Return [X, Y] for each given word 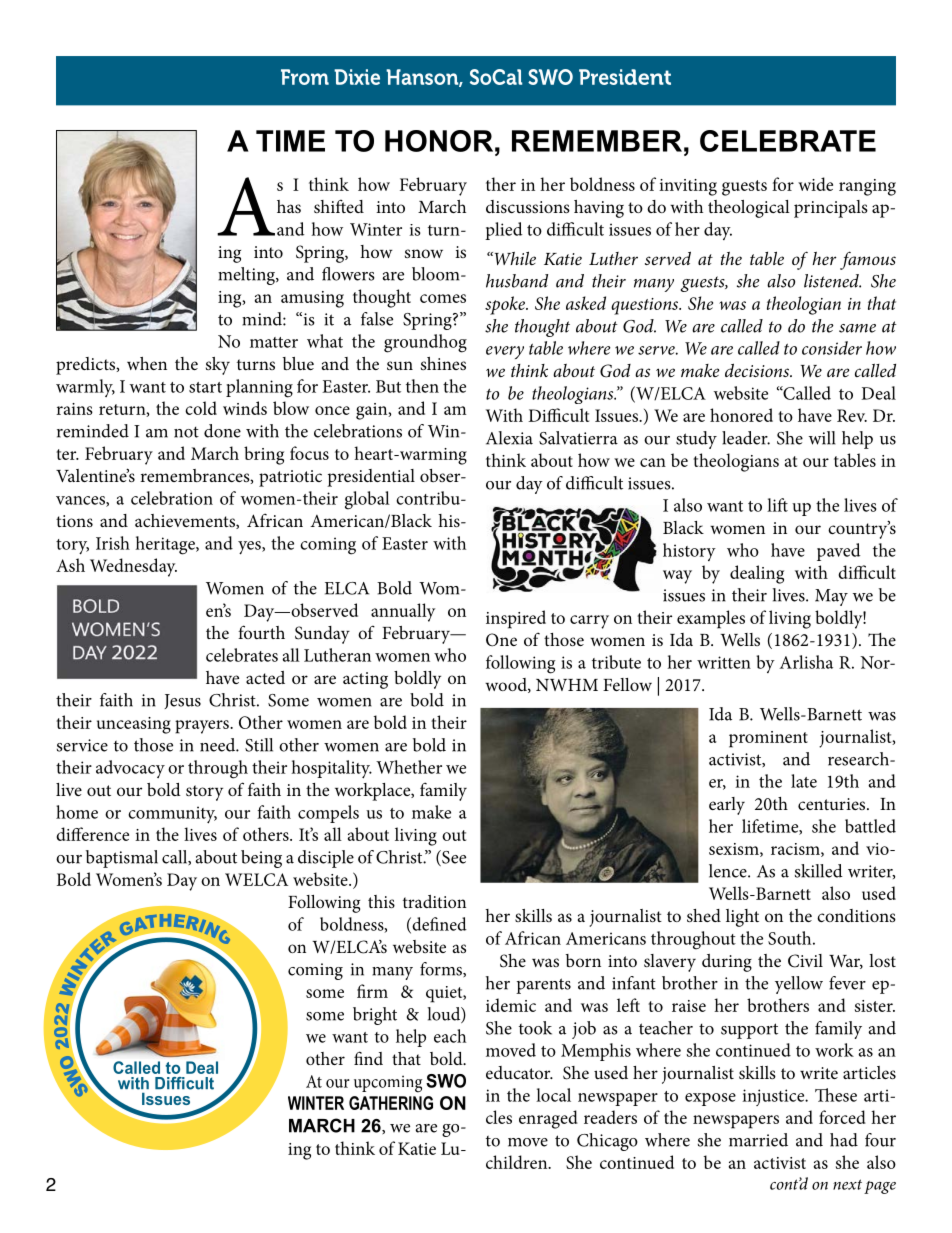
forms [442, 969]
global [367, 500]
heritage [166, 545]
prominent [768, 739]
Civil [805, 961]
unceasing [134, 725]
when [147, 363]
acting [365, 680]
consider [832, 348]
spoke [506, 305]
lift [777, 505]
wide [815, 184]
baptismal [122, 859]
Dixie [357, 77]
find [368, 1058]
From [305, 77]
